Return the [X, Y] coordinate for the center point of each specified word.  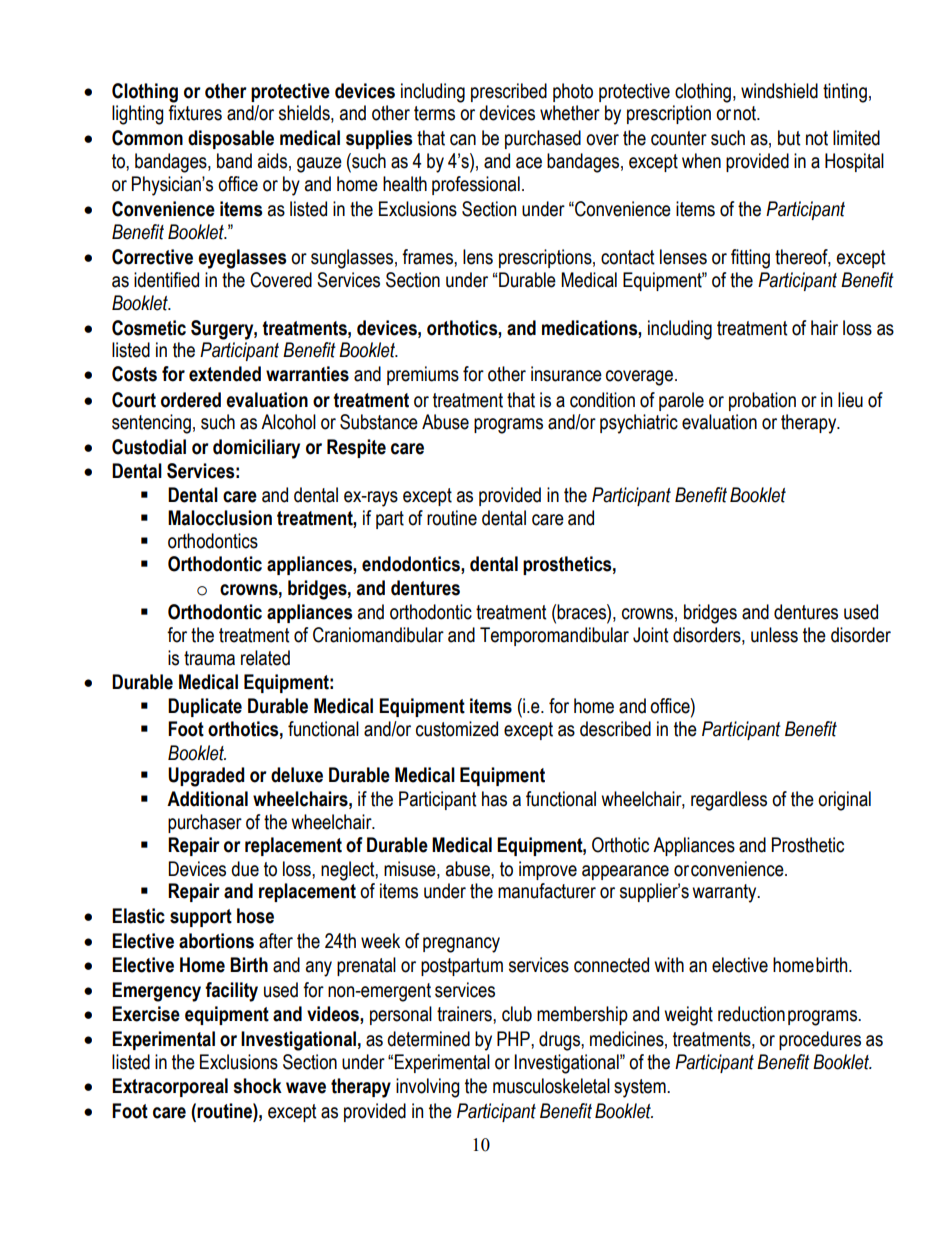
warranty [725, 893]
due [245, 869]
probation [762, 401]
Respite [356, 448]
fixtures [195, 113]
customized [457, 729]
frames [428, 257]
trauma [209, 658]
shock [257, 1086]
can [463, 140]
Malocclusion [220, 518]
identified [166, 280]
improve [548, 870]
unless [774, 635]
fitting [750, 259]
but [789, 138]
